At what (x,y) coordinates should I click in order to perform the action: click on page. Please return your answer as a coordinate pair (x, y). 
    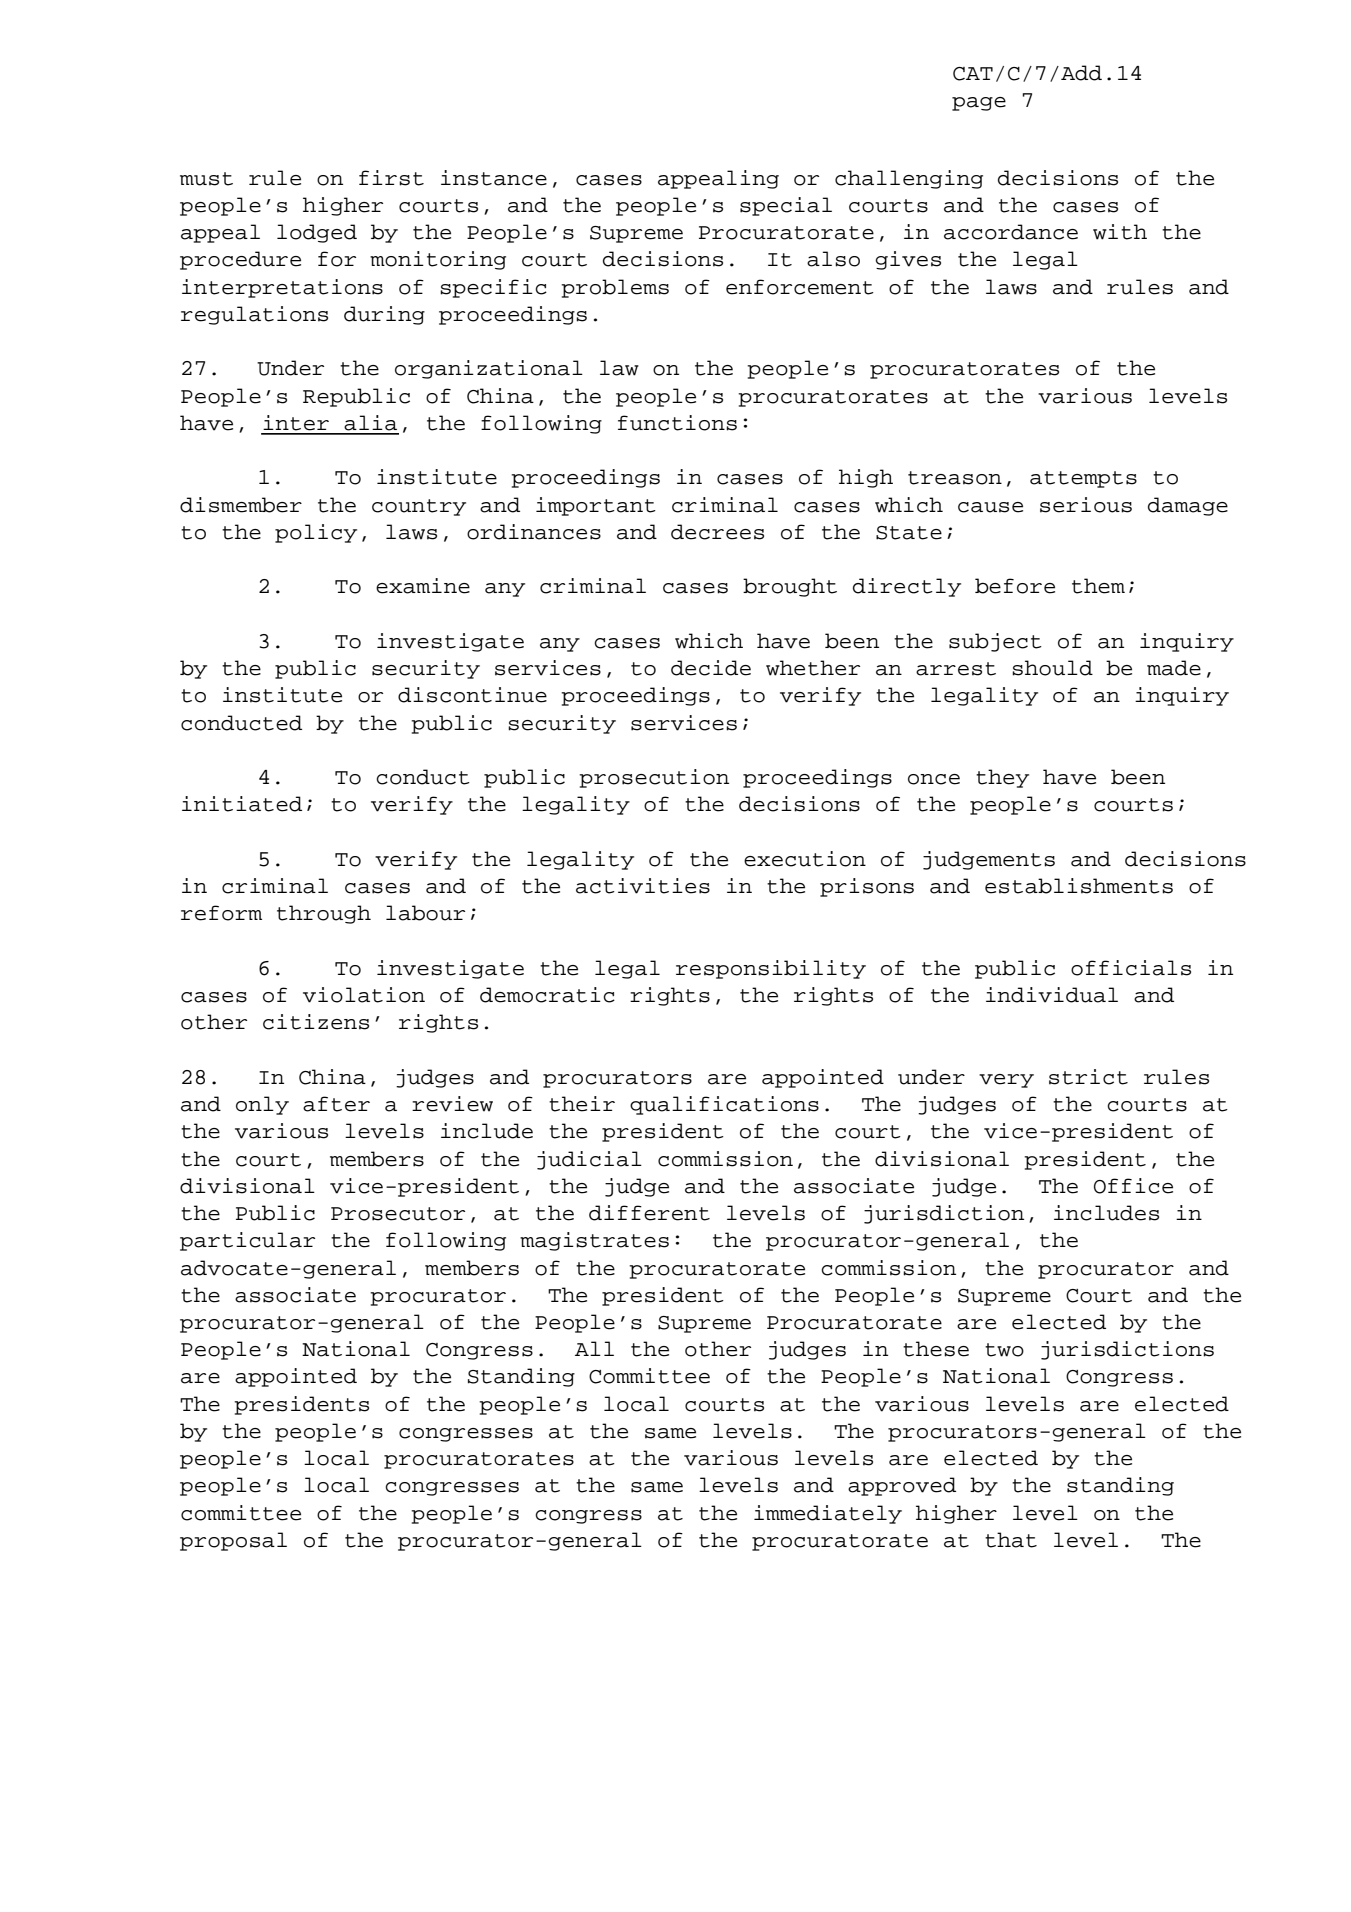
    Looking at the image, I should click on (979, 104).
